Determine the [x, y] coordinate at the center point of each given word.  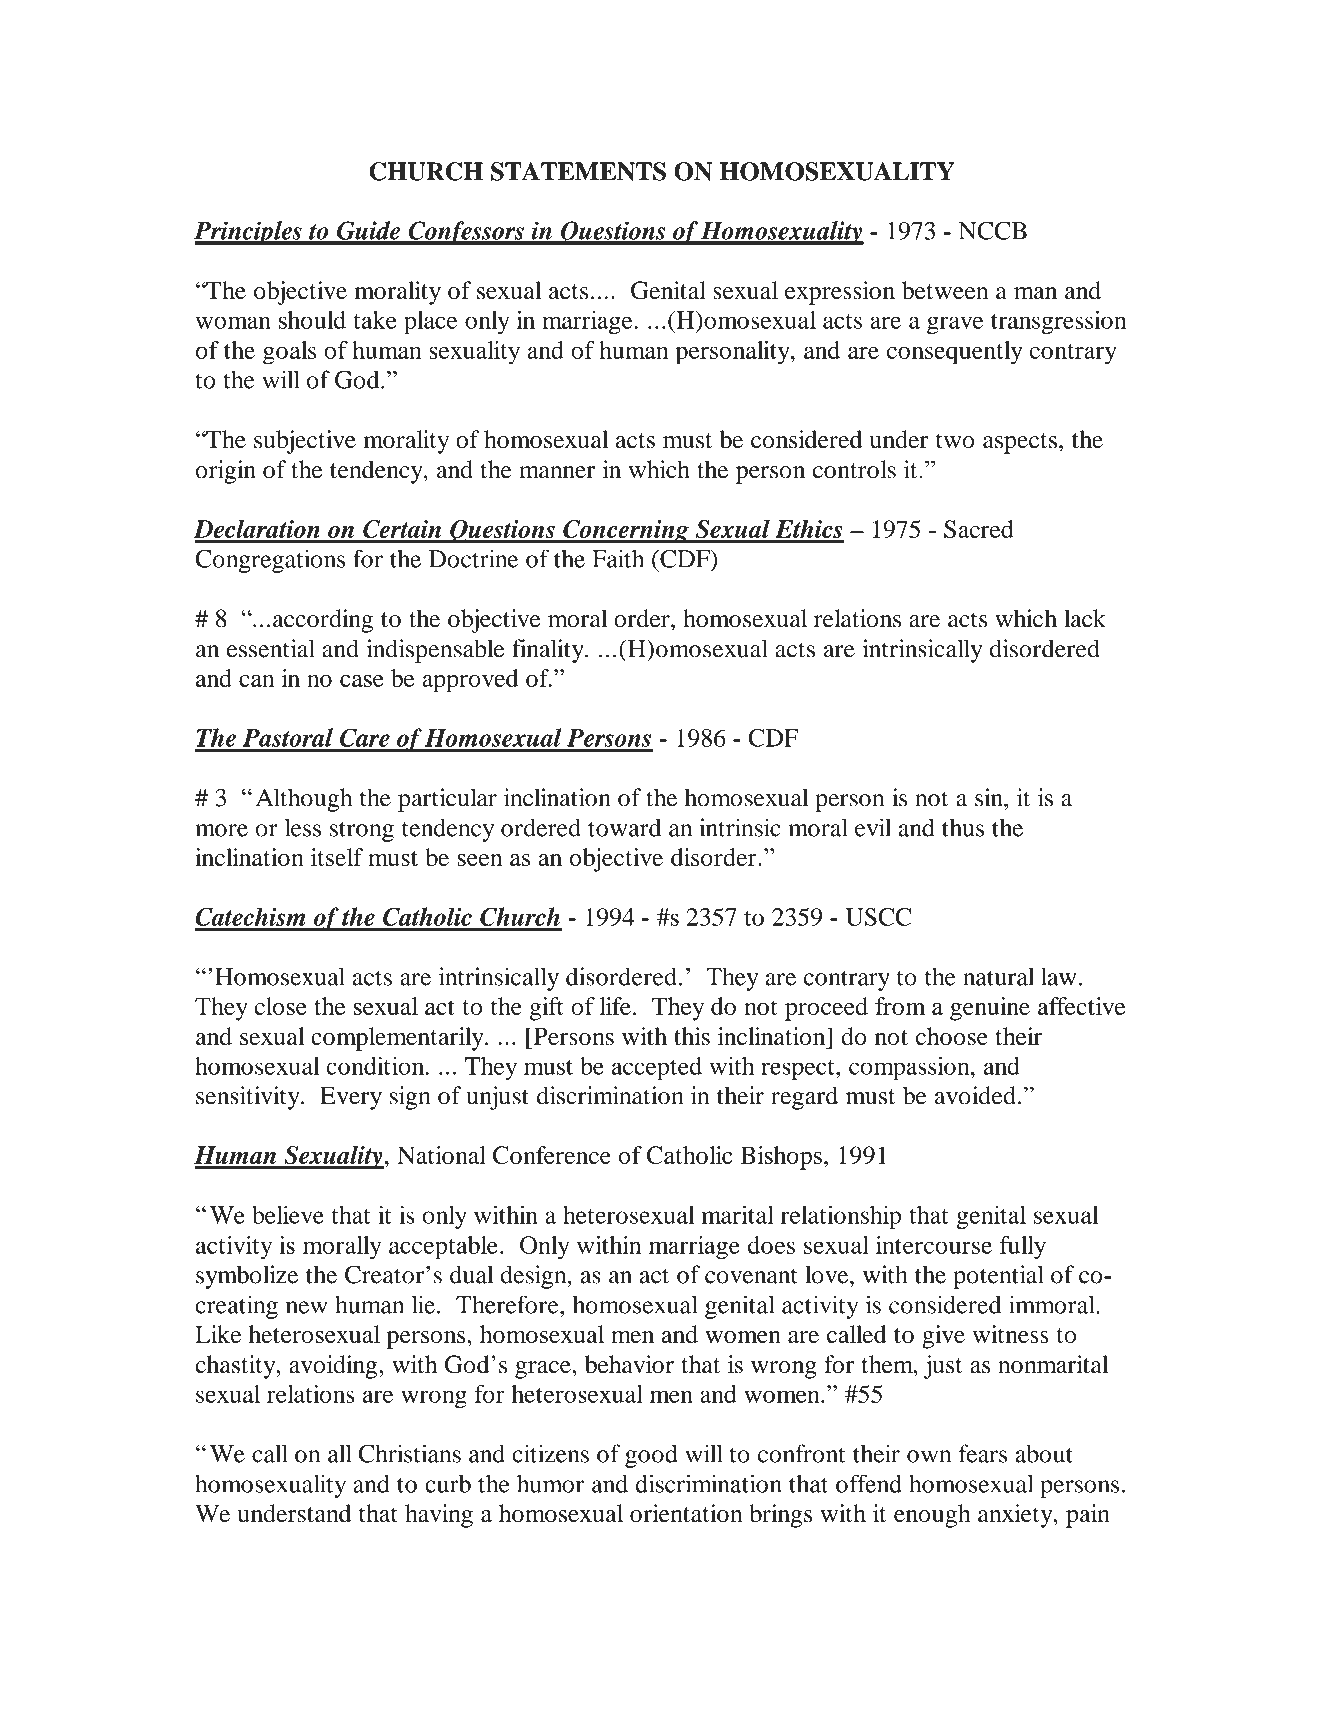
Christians [410, 1453]
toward [624, 827]
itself [337, 857]
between [945, 290]
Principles [249, 233]
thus [963, 827]
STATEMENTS [578, 171]
